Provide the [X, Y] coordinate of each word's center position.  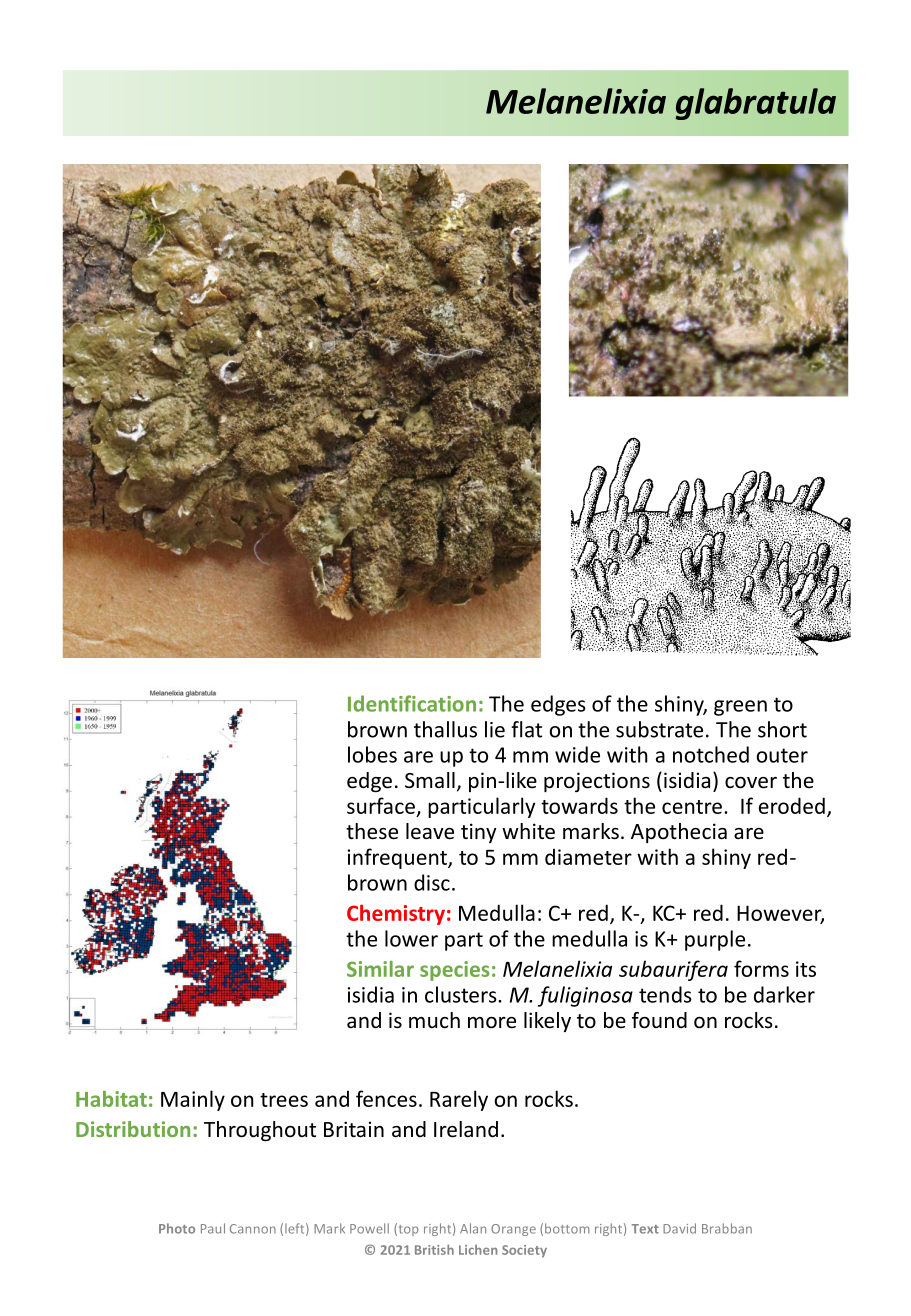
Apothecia [679, 833]
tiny [479, 833]
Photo [177, 1228]
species [455, 971]
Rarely [459, 1100]
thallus [445, 729]
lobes [372, 754]
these [372, 831]
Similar [380, 969]
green [740, 708]
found [659, 1020]
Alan [473, 1228]
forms [761, 968]
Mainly [193, 1100]
